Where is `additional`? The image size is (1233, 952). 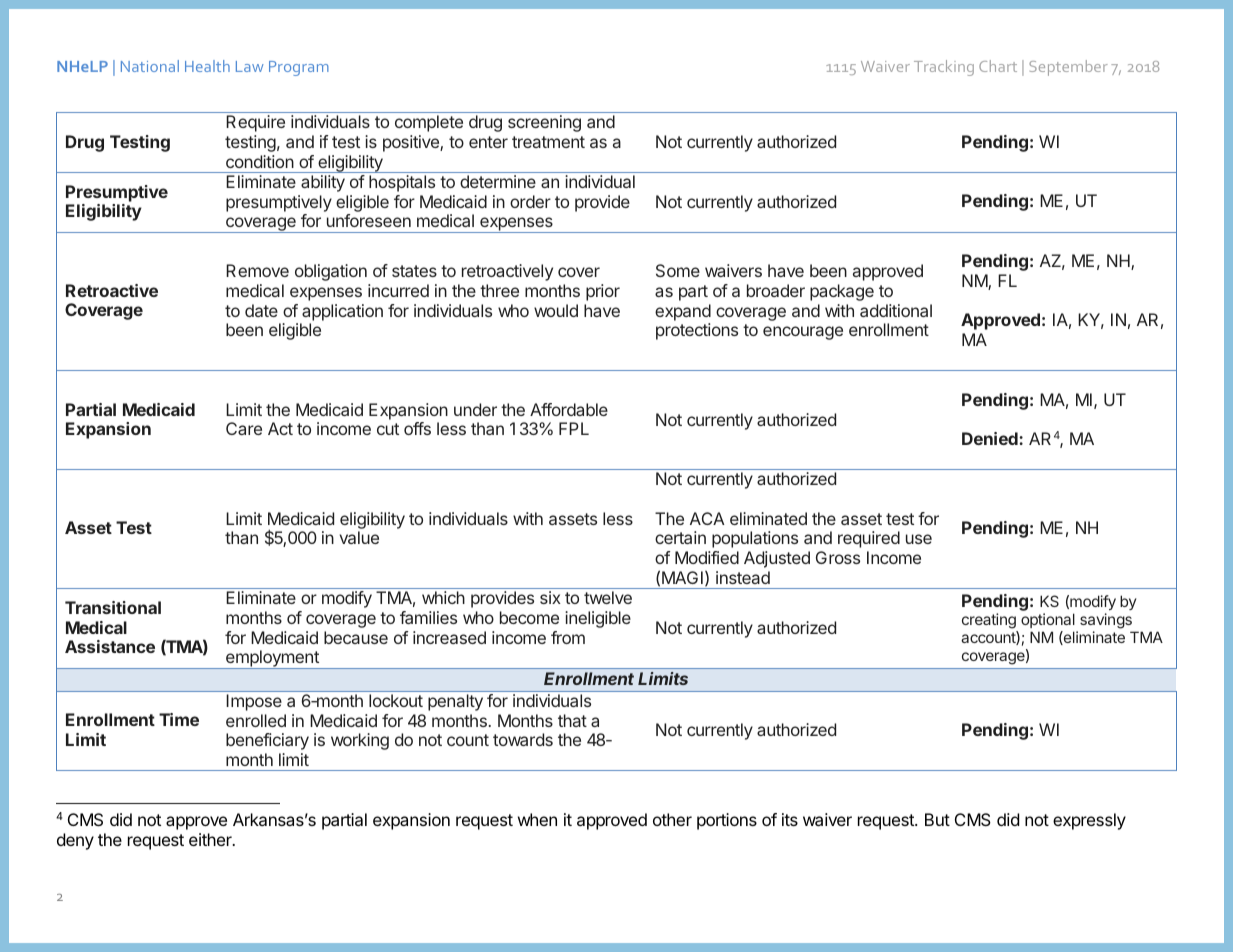 additional is located at coordinates (896, 310).
